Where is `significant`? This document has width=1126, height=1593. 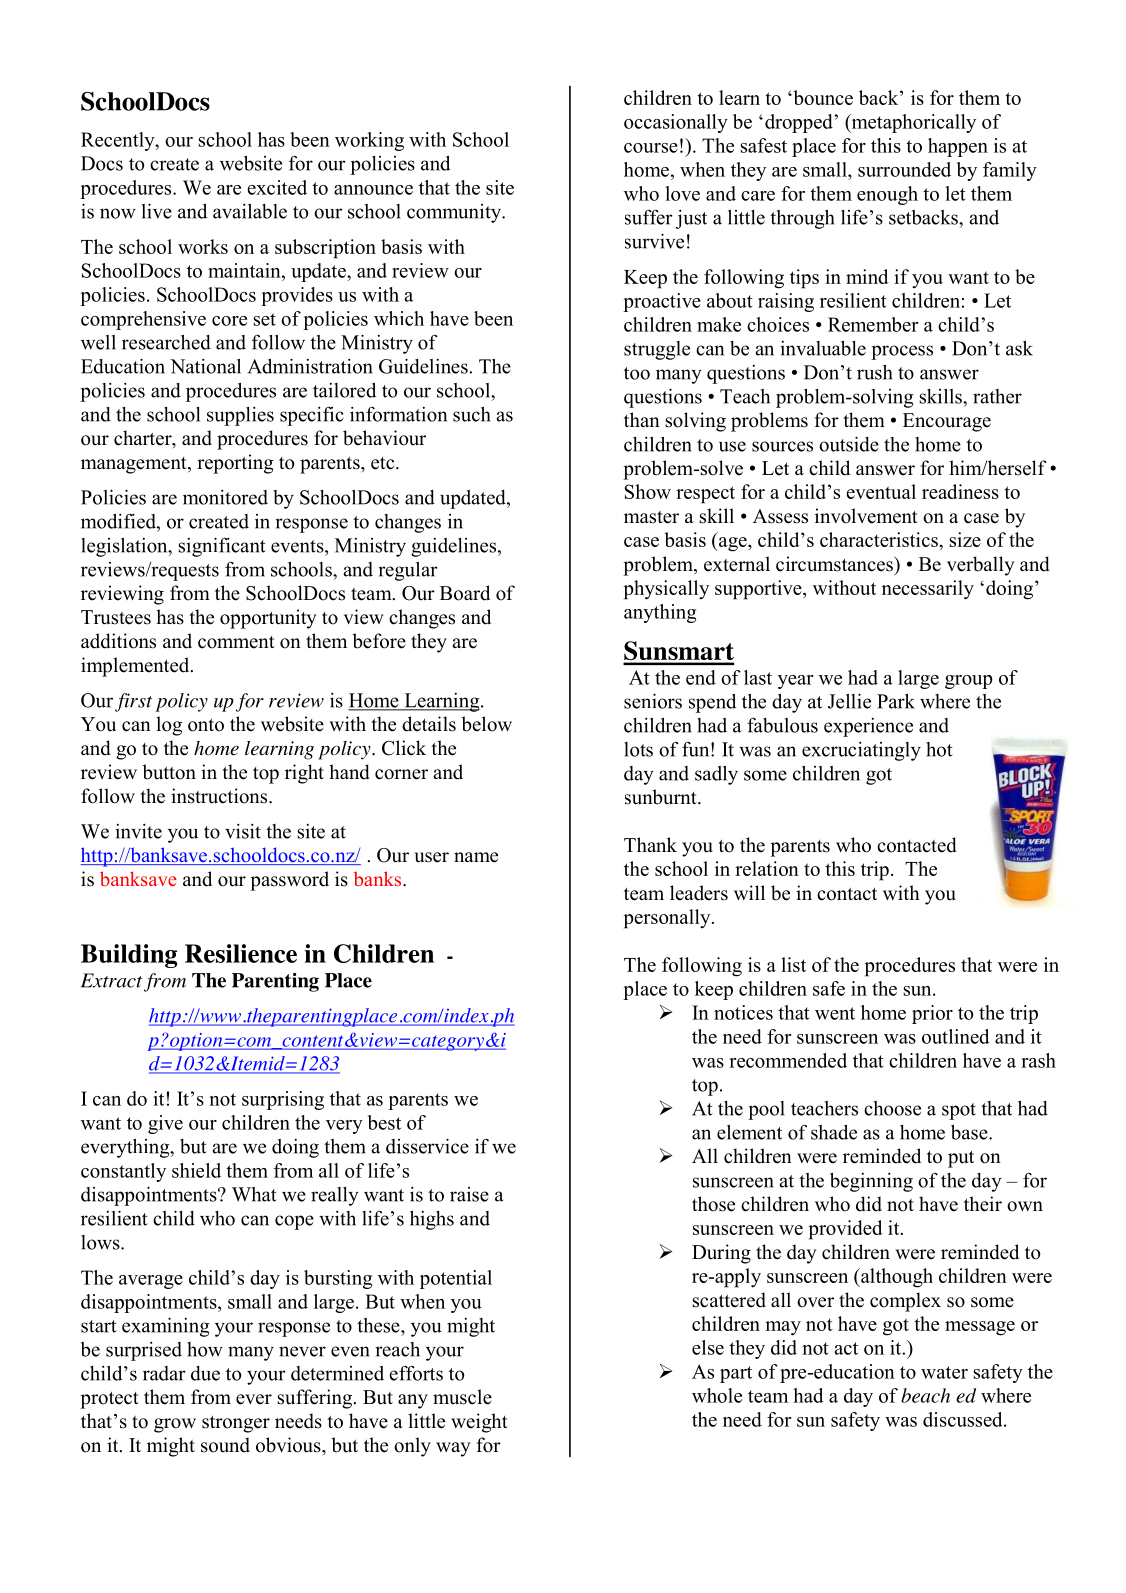
significant is located at coordinates (222, 547).
